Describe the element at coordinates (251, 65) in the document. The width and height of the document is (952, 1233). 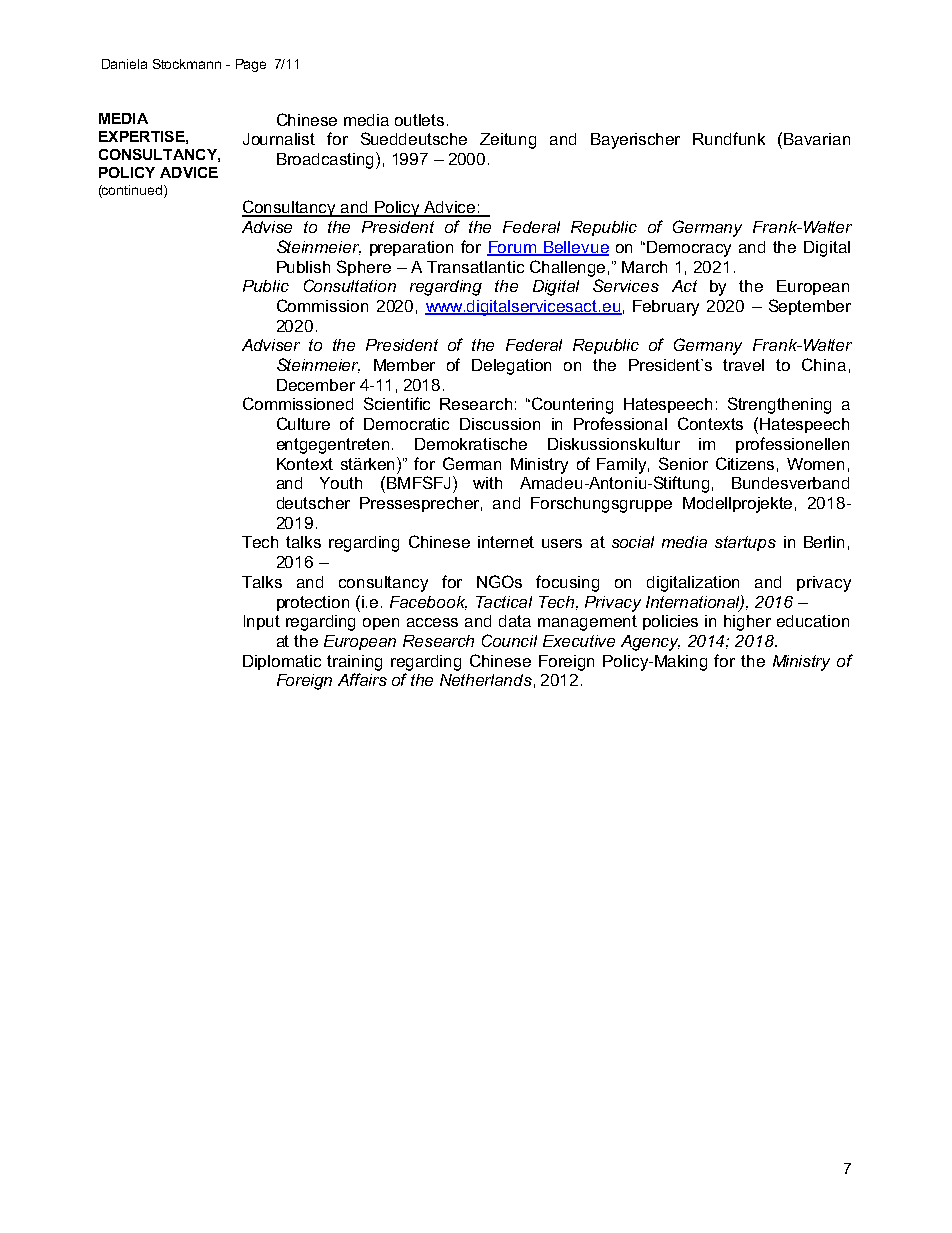
I see `Page` at that location.
